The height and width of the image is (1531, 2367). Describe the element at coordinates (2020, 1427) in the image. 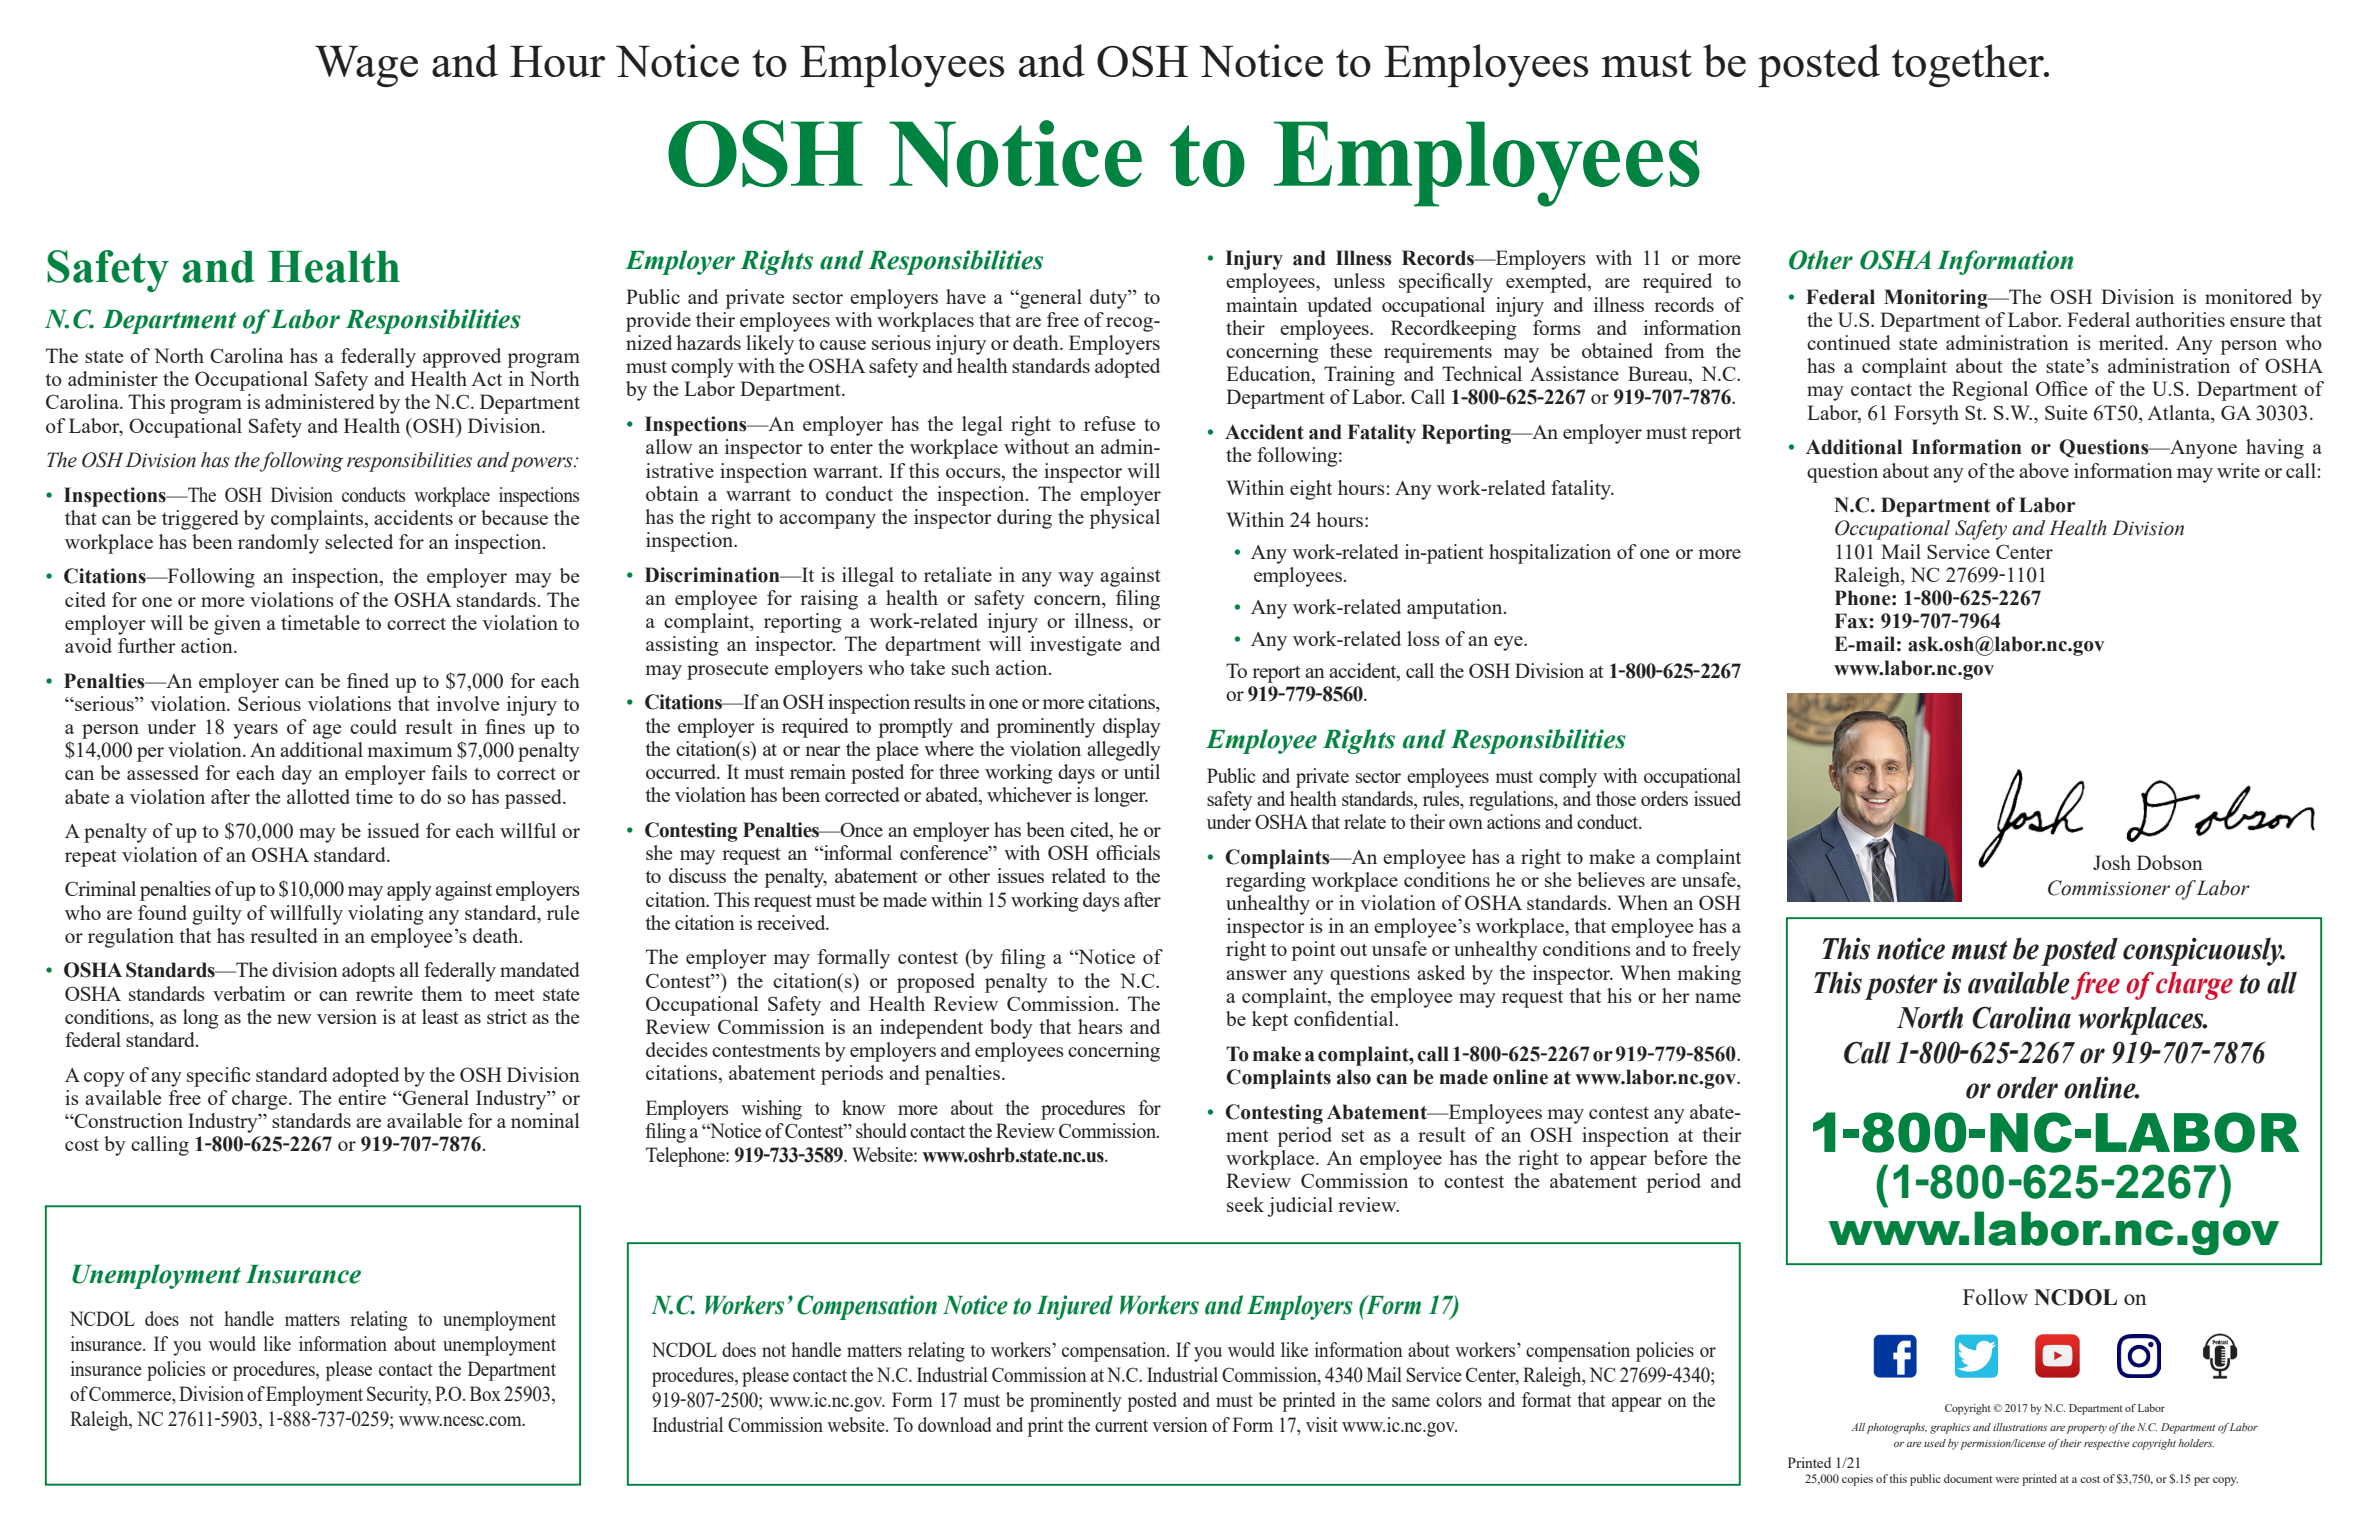

I see `illustrations` at that location.
